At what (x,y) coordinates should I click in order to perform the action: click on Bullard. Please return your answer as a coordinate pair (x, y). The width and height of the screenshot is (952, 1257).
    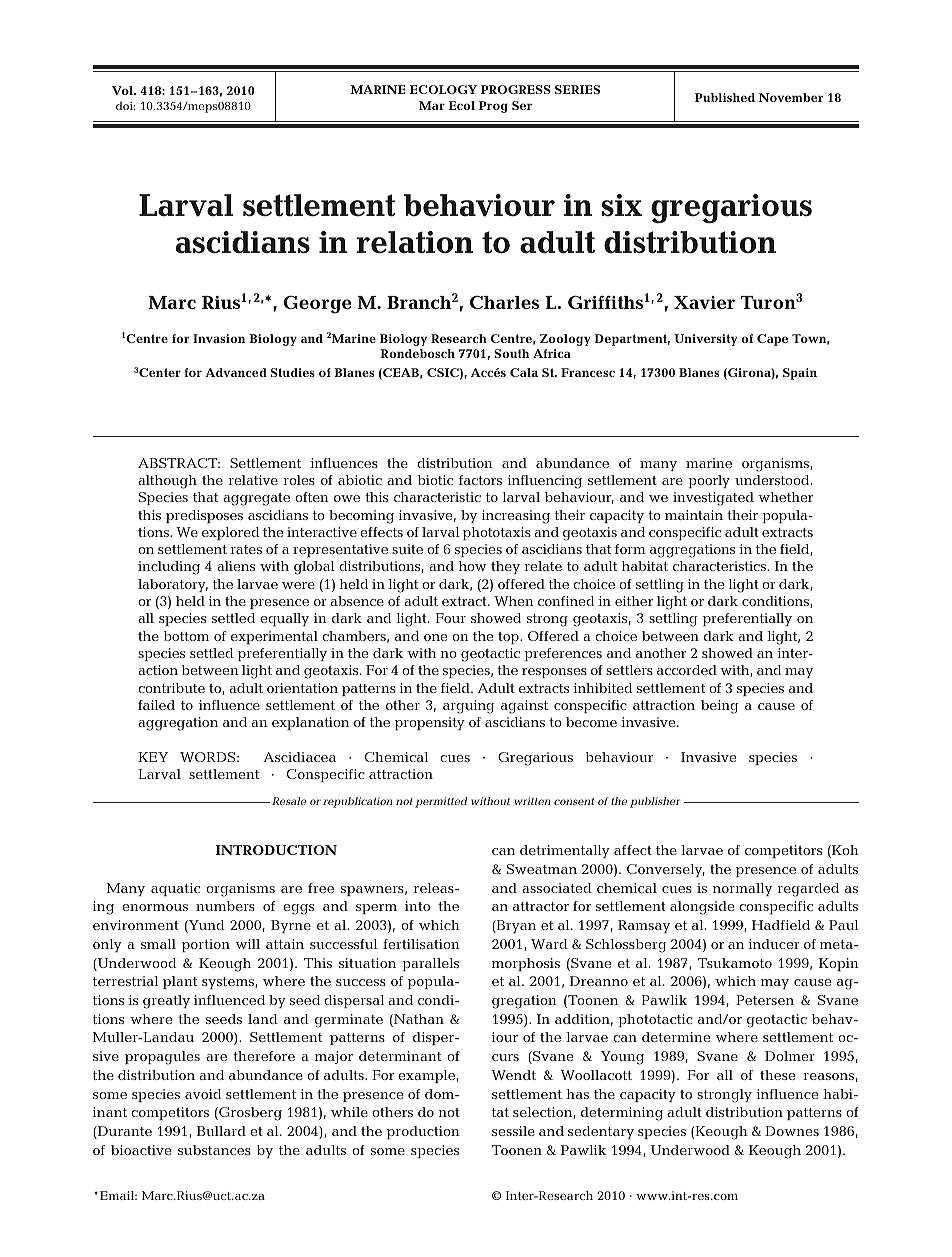
    Looking at the image, I should click on (221, 1131).
